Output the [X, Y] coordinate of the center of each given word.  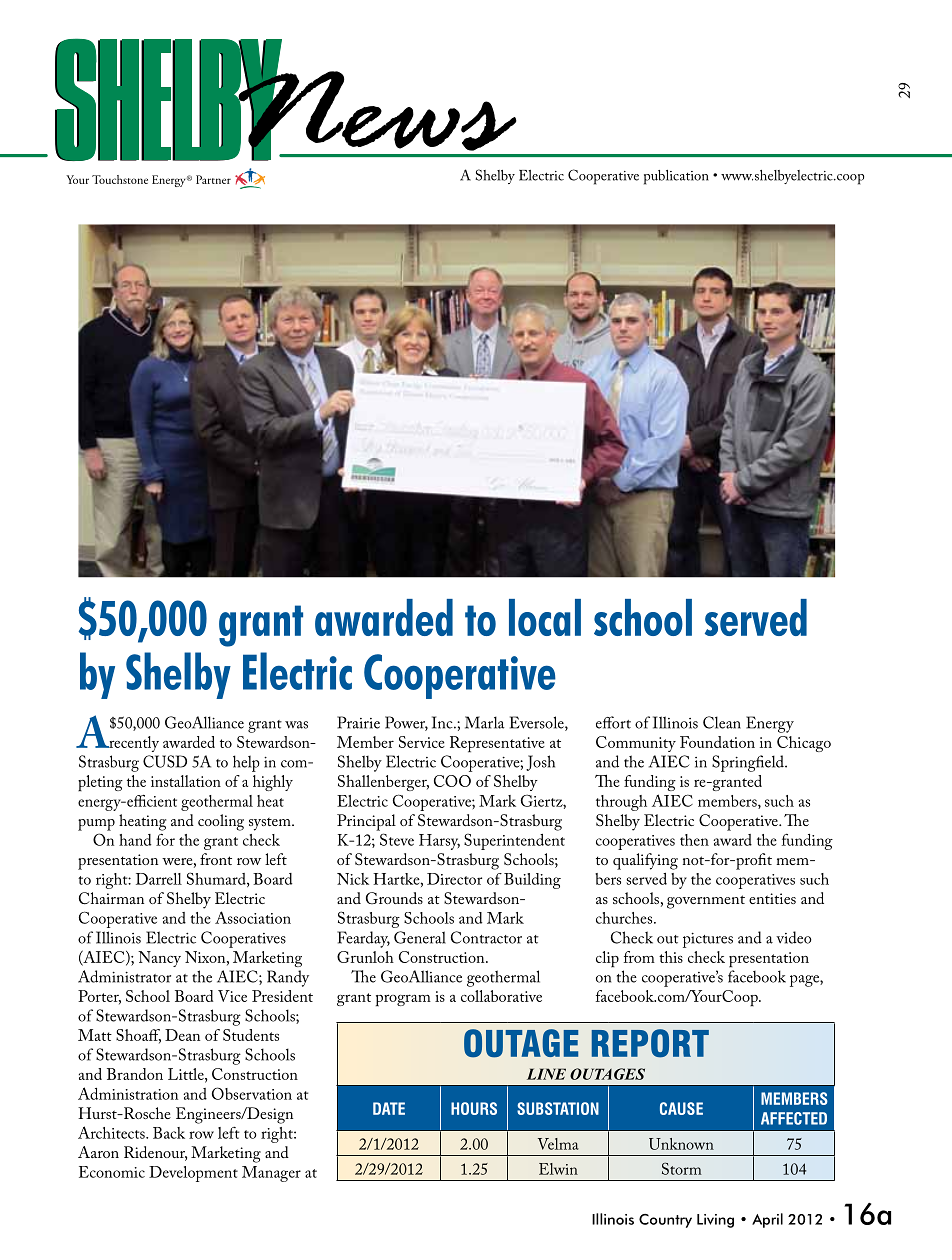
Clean [722, 722]
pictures [708, 940]
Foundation [717, 742]
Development [193, 1174]
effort [613, 722]
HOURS [474, 1108]
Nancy [159, 959]
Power [406, 723]
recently [133, 744]
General [420, 937]
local [545, 617]
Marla [485, 722]
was [296, 725]
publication [676, 177]
